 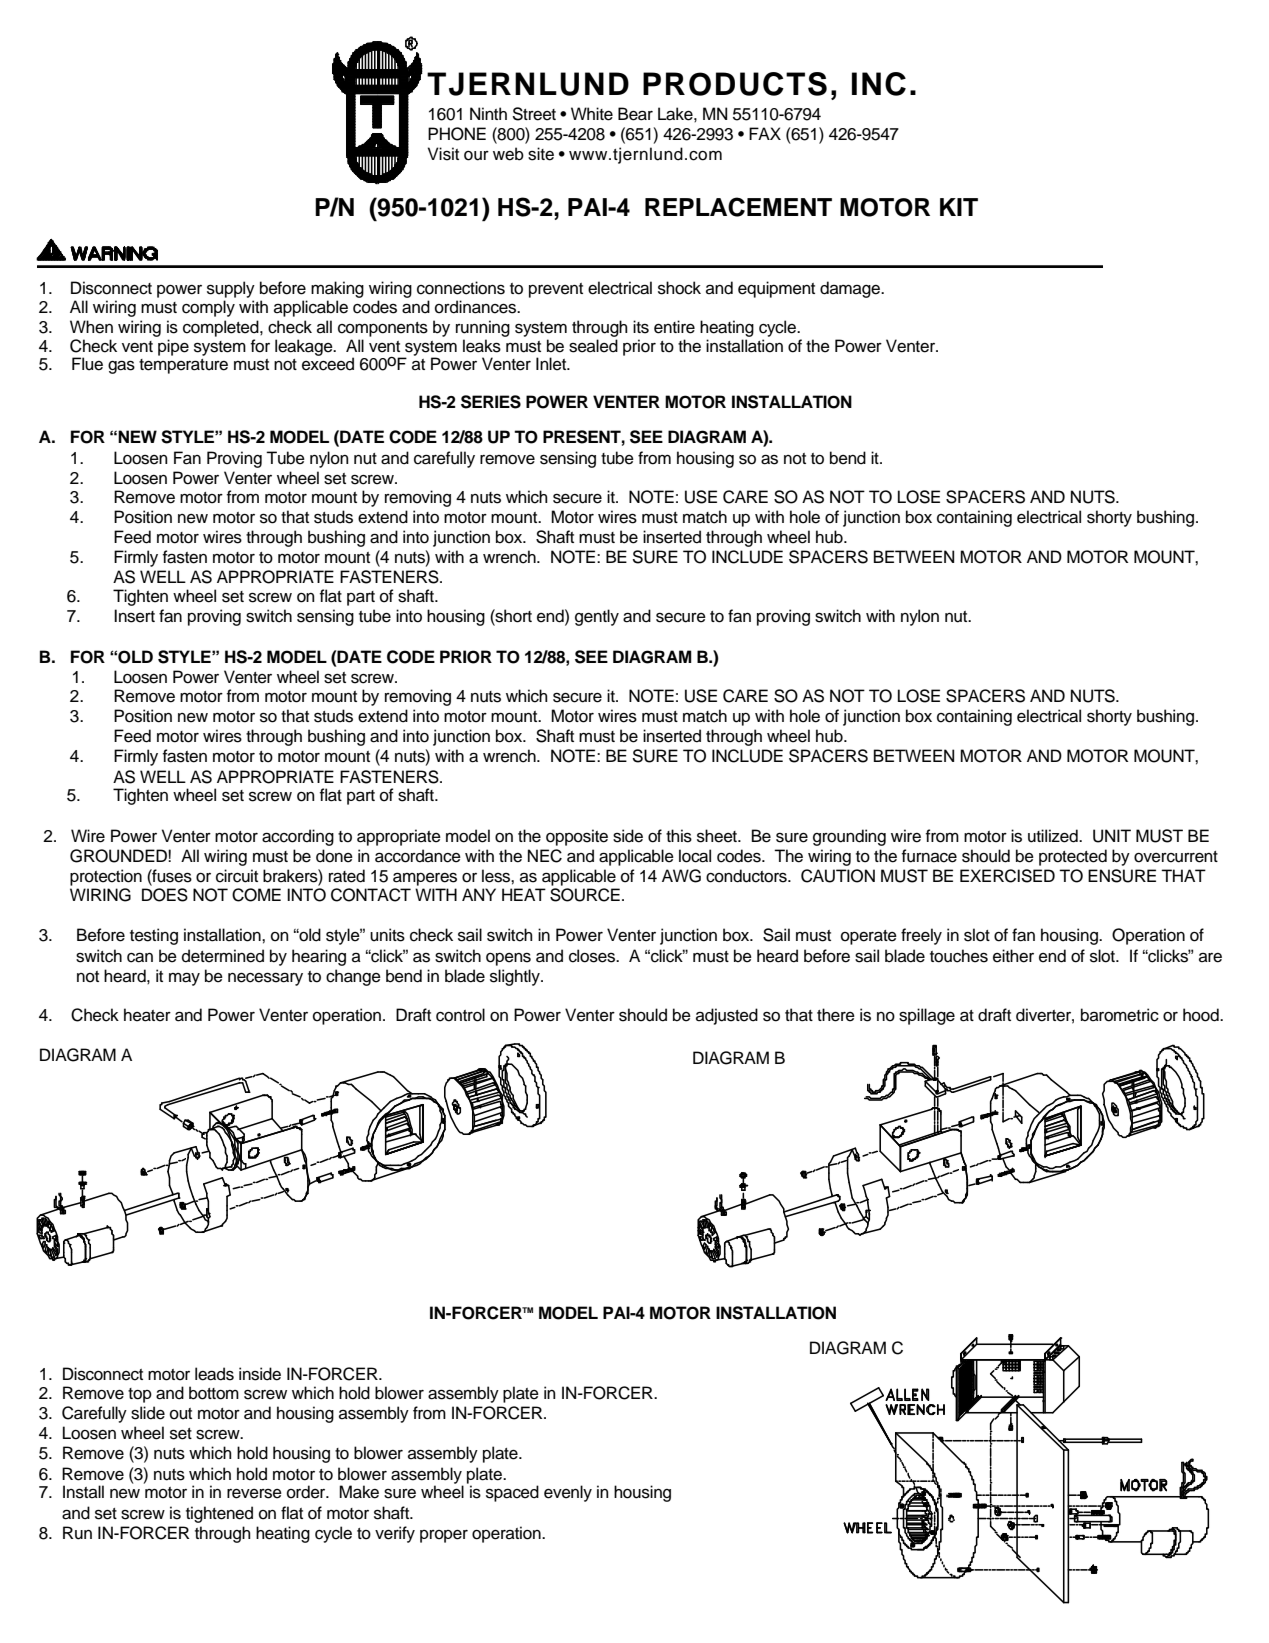 I want to click on utilized, so click(x=1054, y=836).
